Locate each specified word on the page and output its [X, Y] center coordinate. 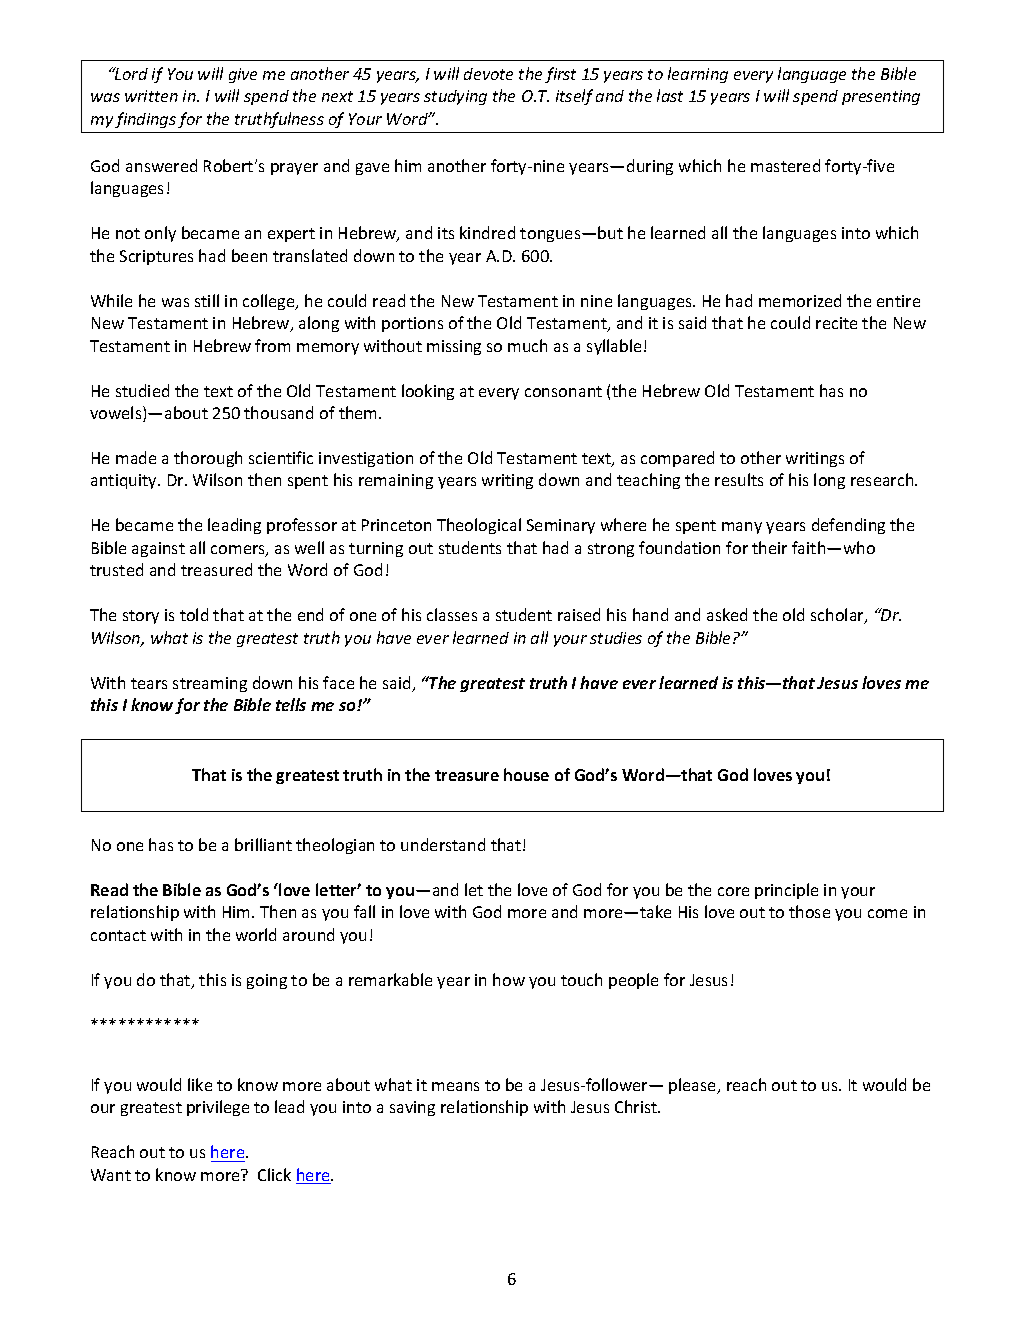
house [526, 774]
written [151, 96]
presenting [881, 97]
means [455, 1086]
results [739, 479]
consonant [563, 391]
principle [786, 891]
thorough [208, 459]
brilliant [263, 844]
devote [488, 74]
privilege [218, 1108]
